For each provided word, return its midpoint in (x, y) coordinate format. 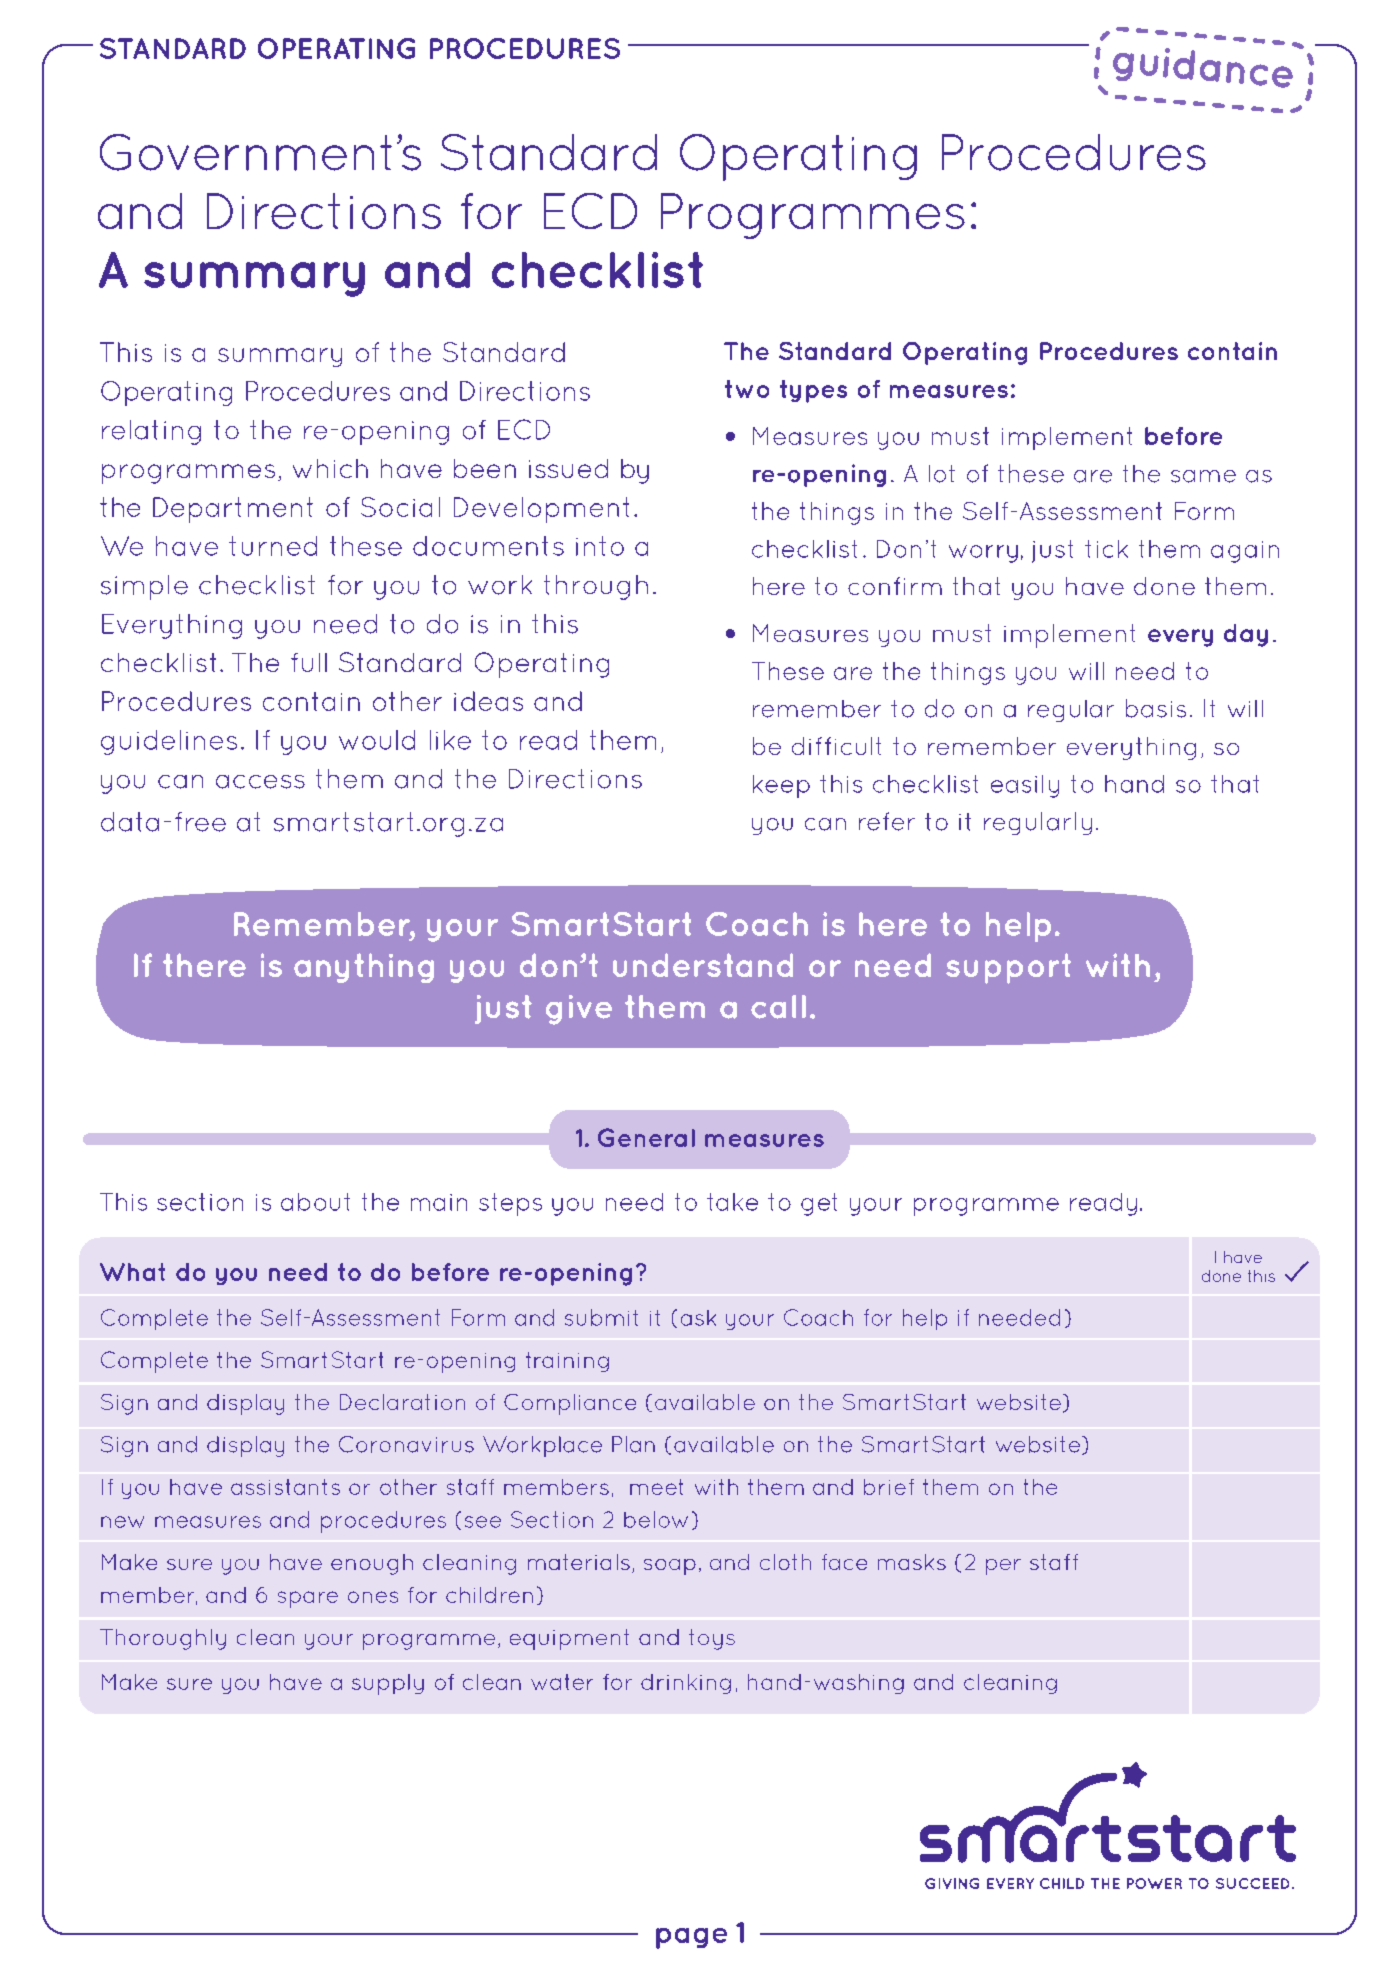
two (747, 389)
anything (364, 968)
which (330, 468)
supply (388, 1684)
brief (889, 1487)
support (1008, 968)
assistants (285, 1487)
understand (703, 965)
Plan (633, 1444)
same (1203, 476)
